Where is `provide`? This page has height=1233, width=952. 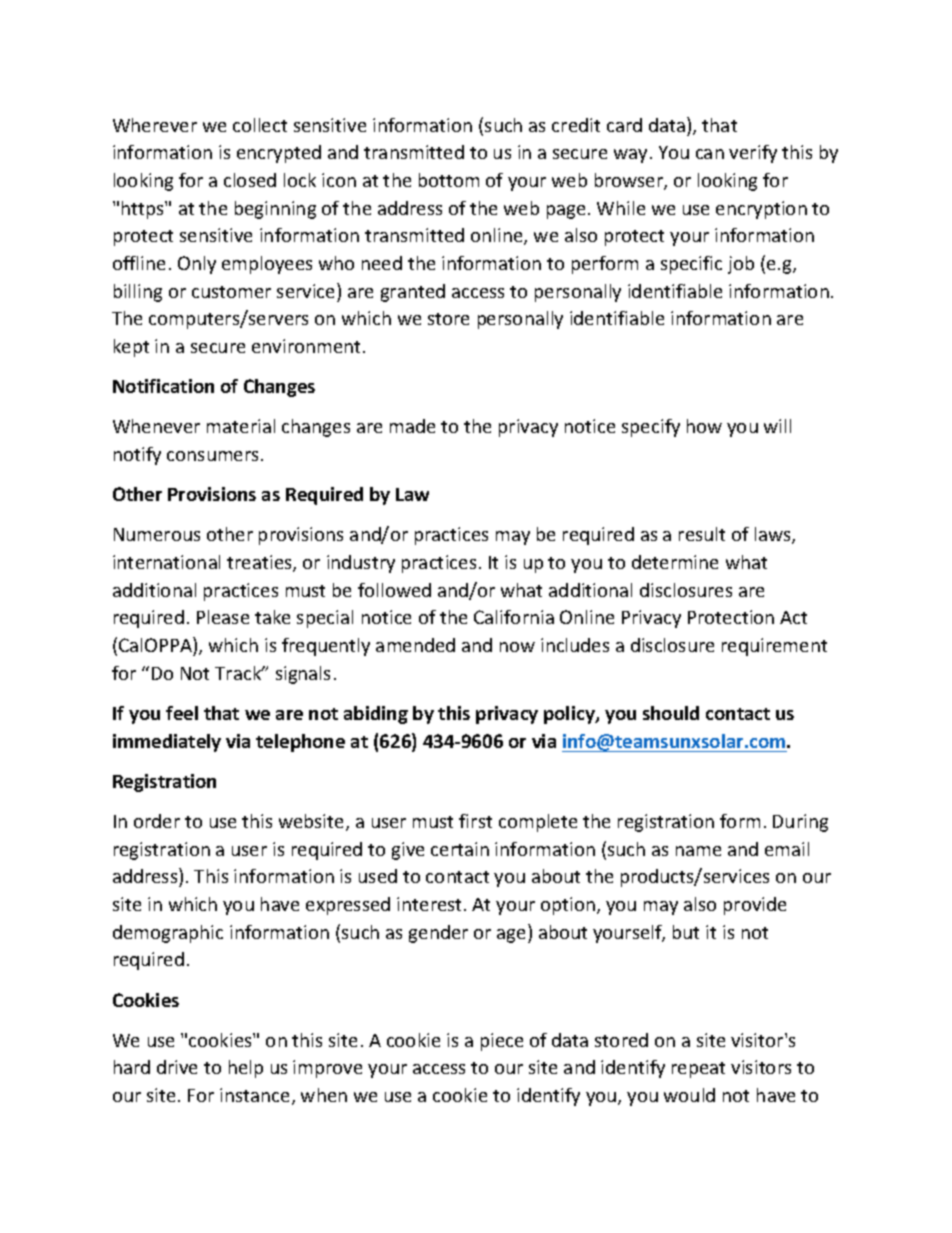
provide is located at coordinates (755, 906).
